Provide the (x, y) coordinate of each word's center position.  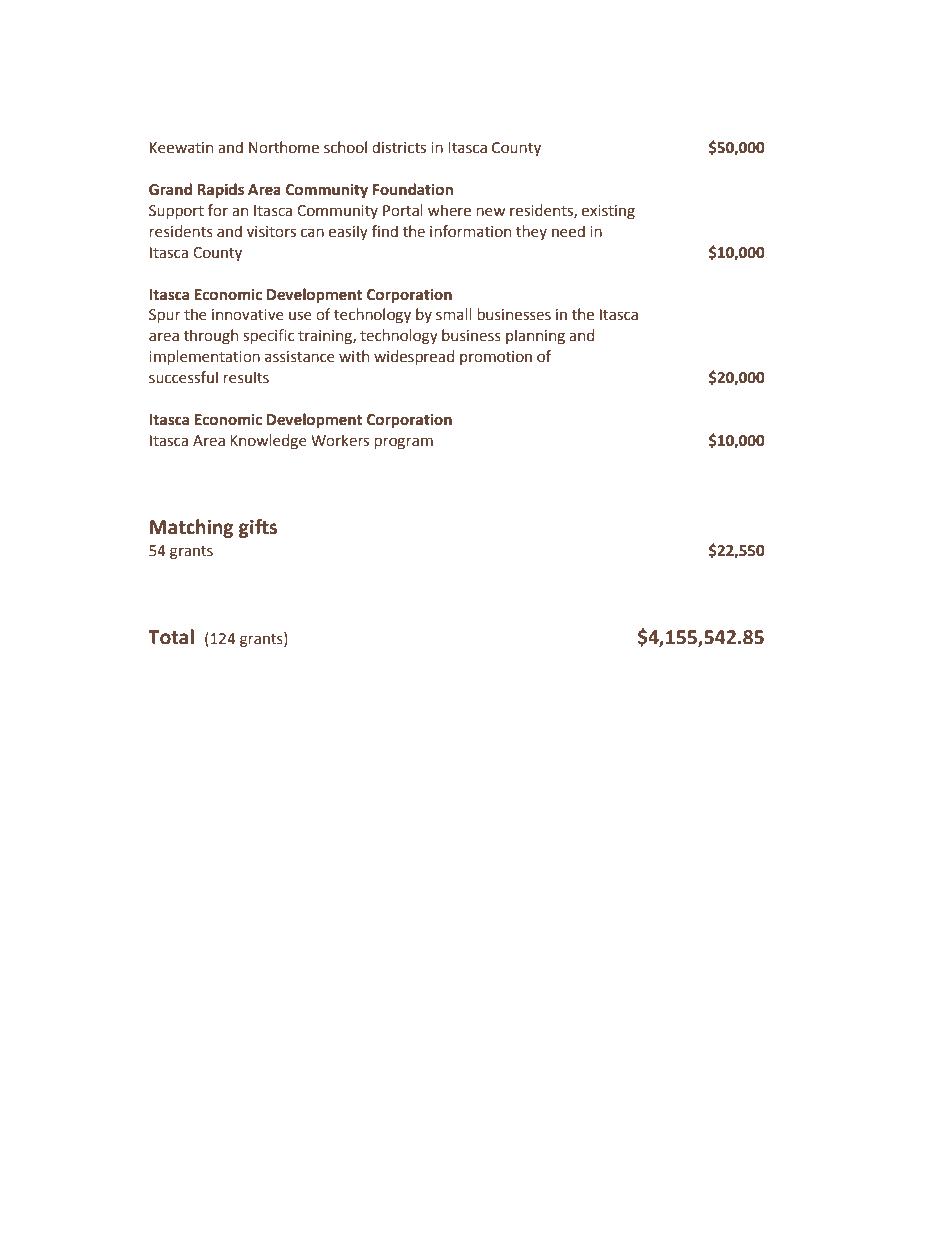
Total (171, 637)
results (246, 377)
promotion (496, 358)
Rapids (220, 190)
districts (399, 147)
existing (608, 212)
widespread (414, 357)
